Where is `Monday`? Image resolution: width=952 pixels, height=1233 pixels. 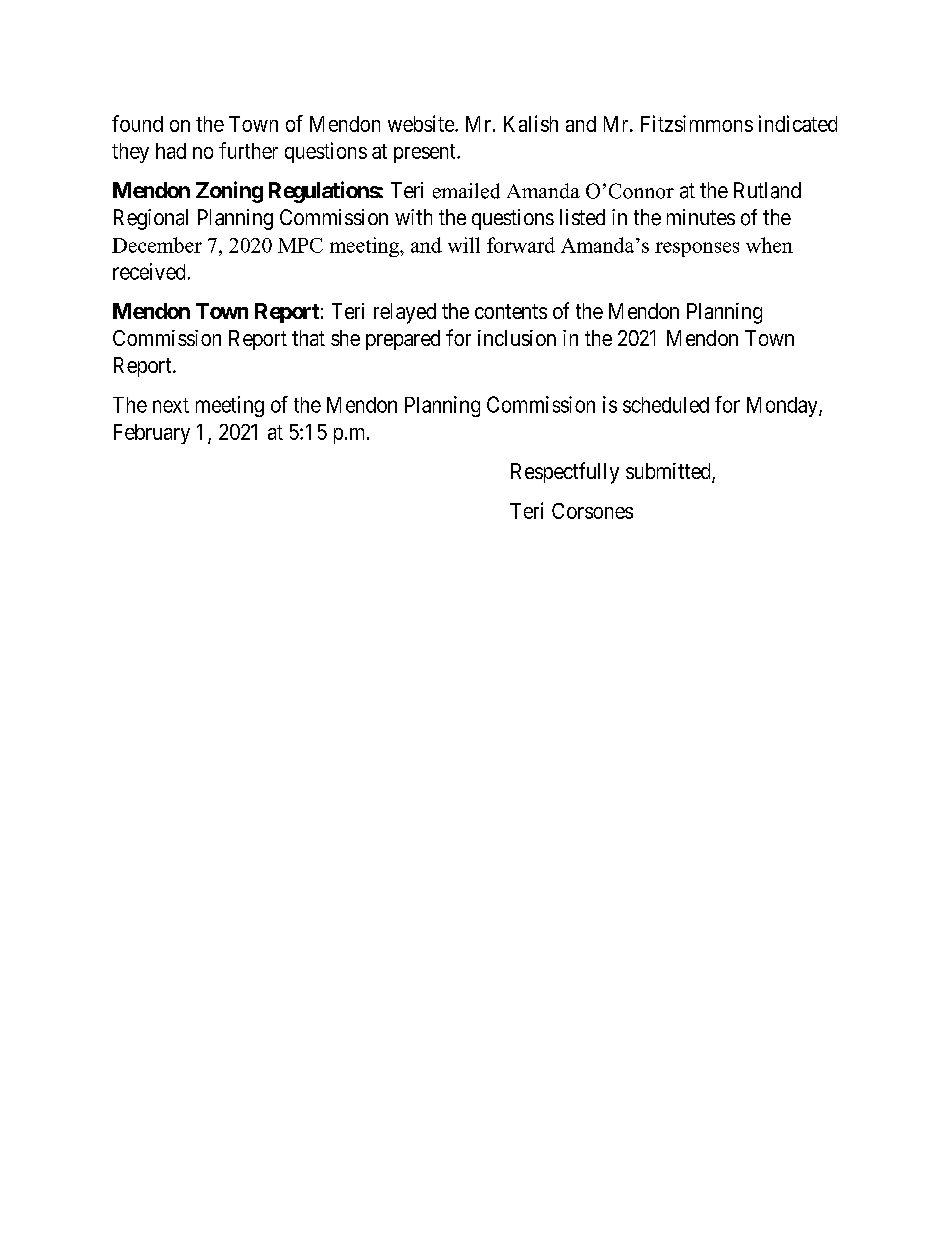 Monday is located at coordinates (783, 407).
